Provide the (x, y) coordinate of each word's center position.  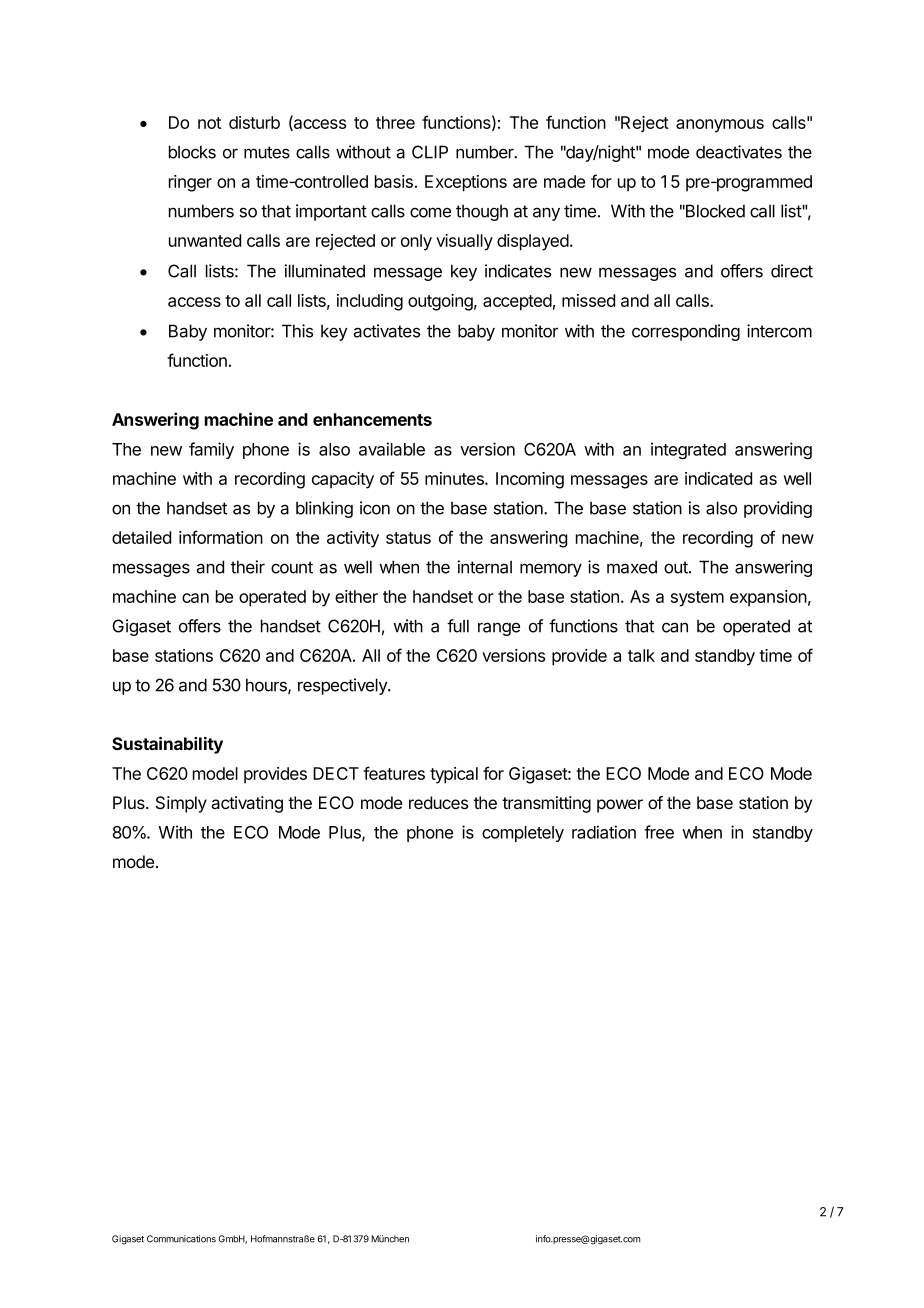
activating (247, 804)
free (659, 832)
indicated (718, 478)
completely (523, 834)
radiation (604, 832)
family (211, 450)
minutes (455, 478)
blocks (192, 152)
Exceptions (466, 183)
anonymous (720, 126)
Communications (181, 1239)
